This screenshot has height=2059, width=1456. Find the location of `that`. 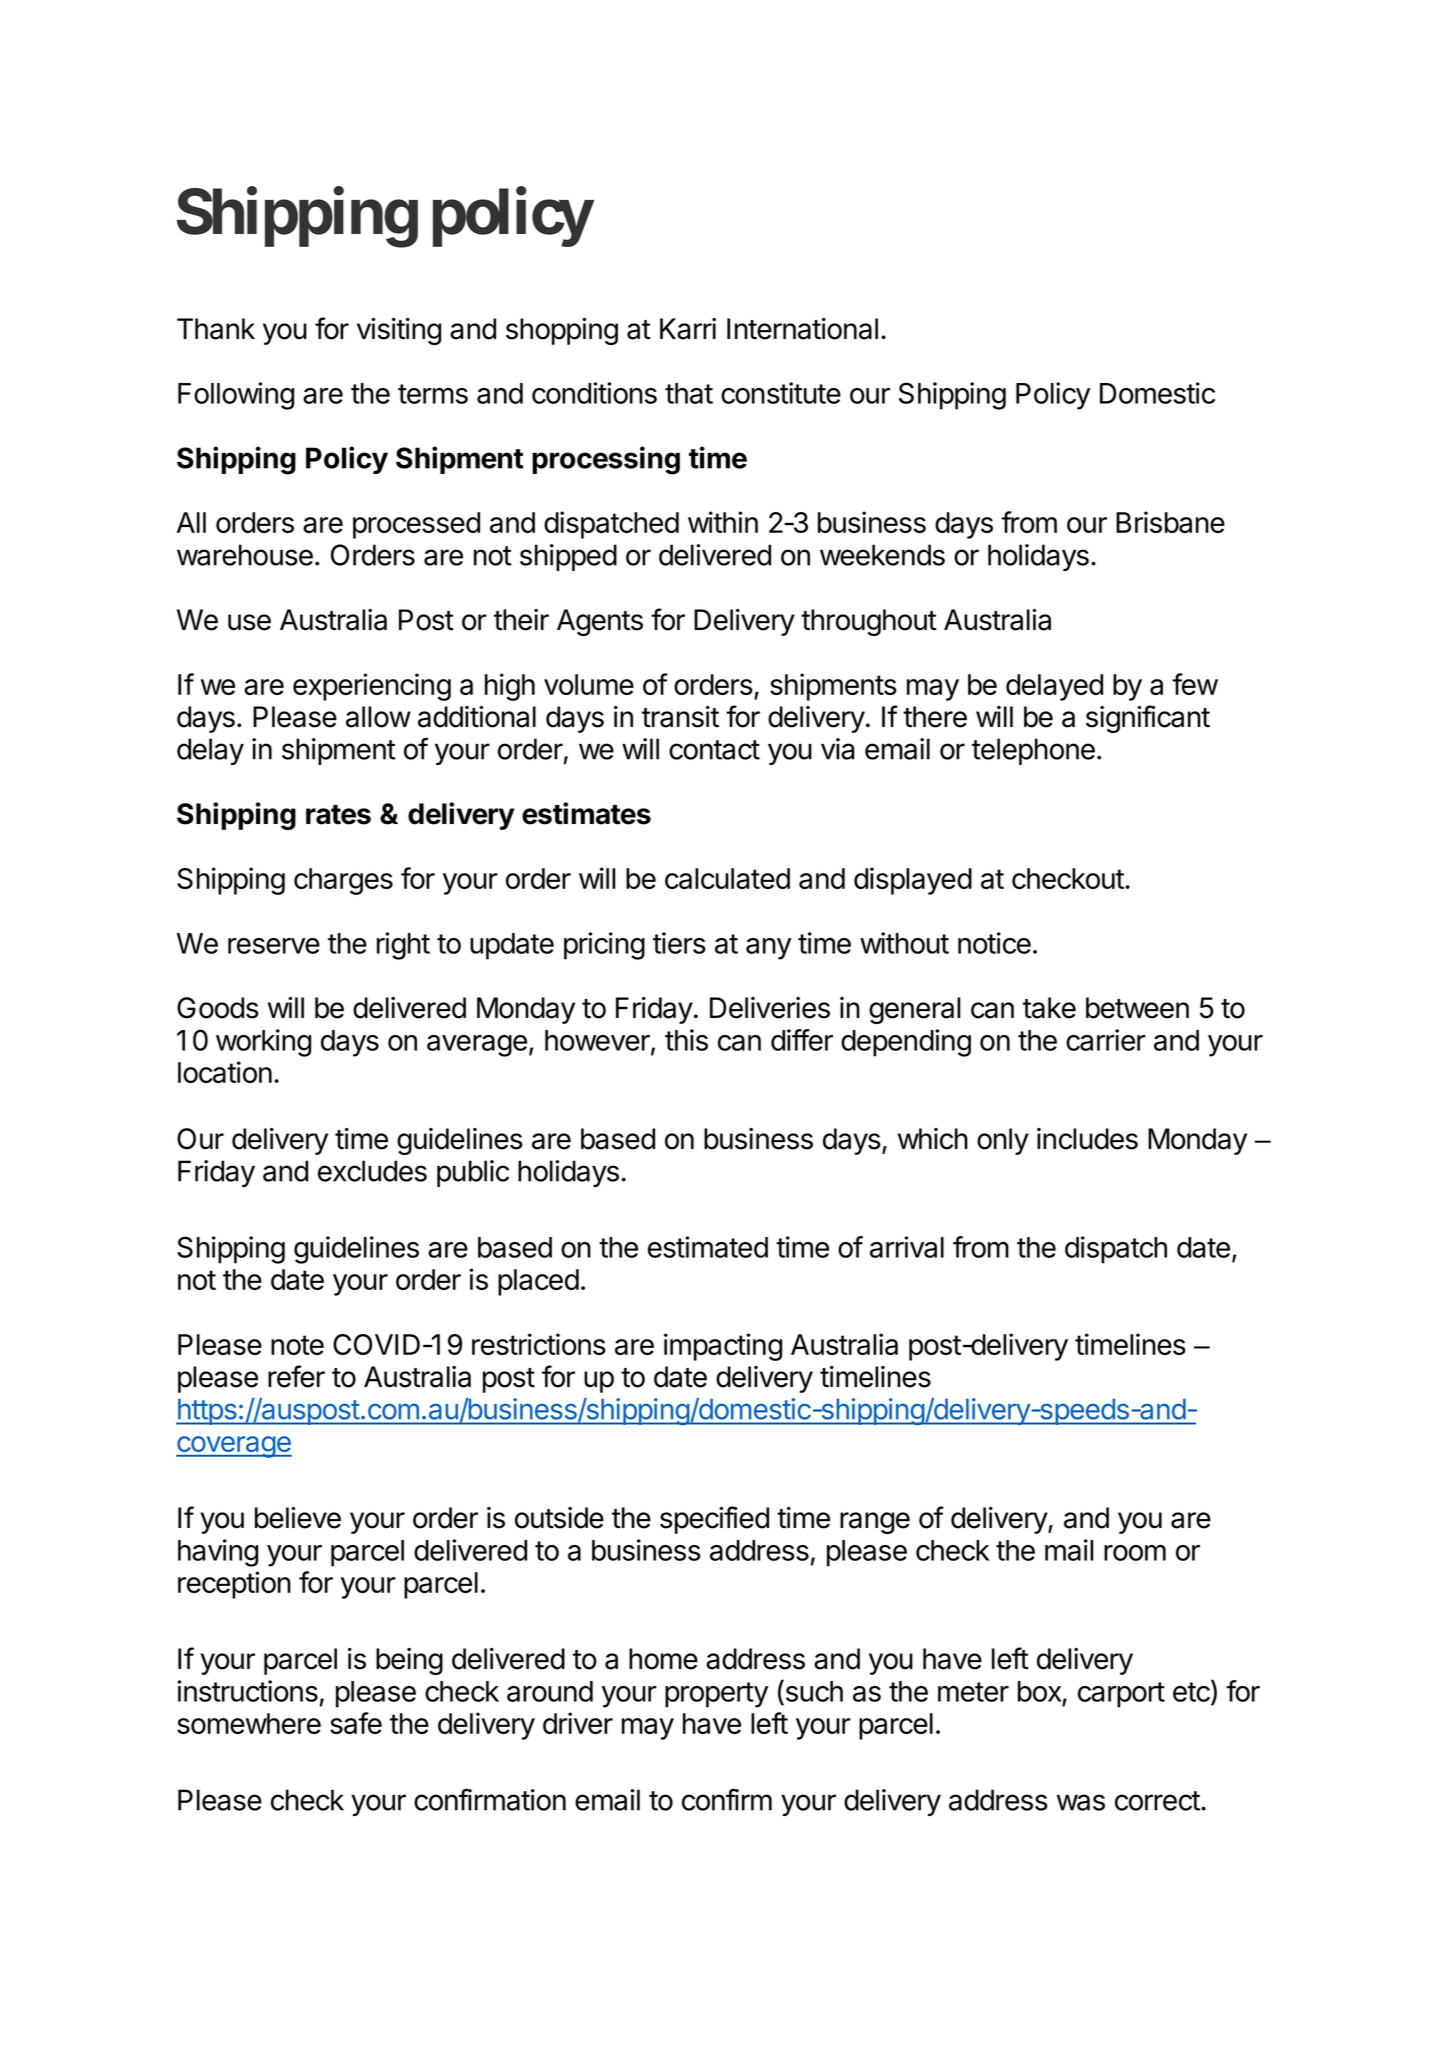

that is located at coordinates (689, 393).
